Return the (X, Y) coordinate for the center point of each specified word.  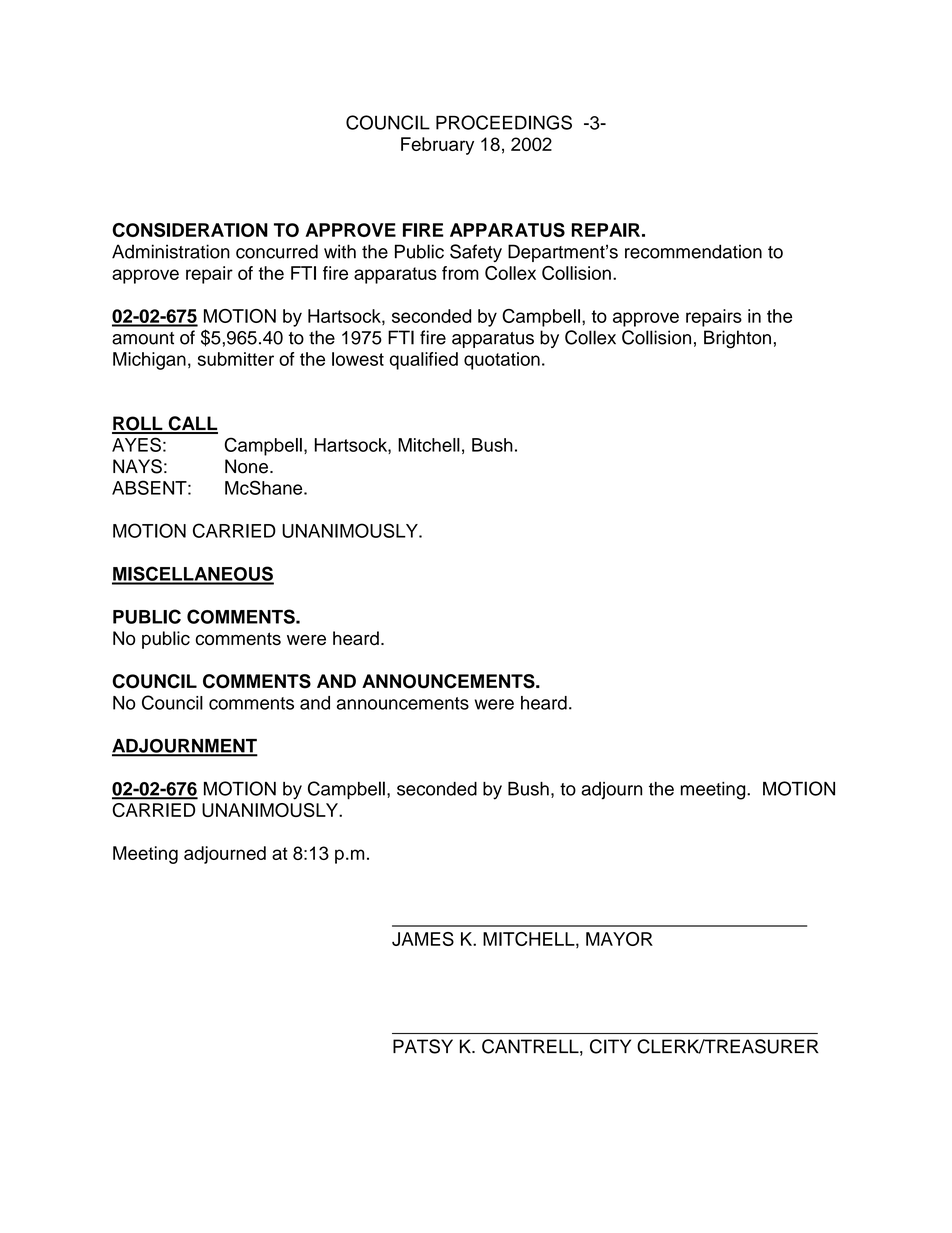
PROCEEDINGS (504, 122)
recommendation (693, 251)
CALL (192, 424)
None (246, 466)
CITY (610, 1046)
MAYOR (619, 939)
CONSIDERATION (190, 230)
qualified (424, 361)
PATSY (423, 1046)
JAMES (423, 939)
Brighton (737, 339)
